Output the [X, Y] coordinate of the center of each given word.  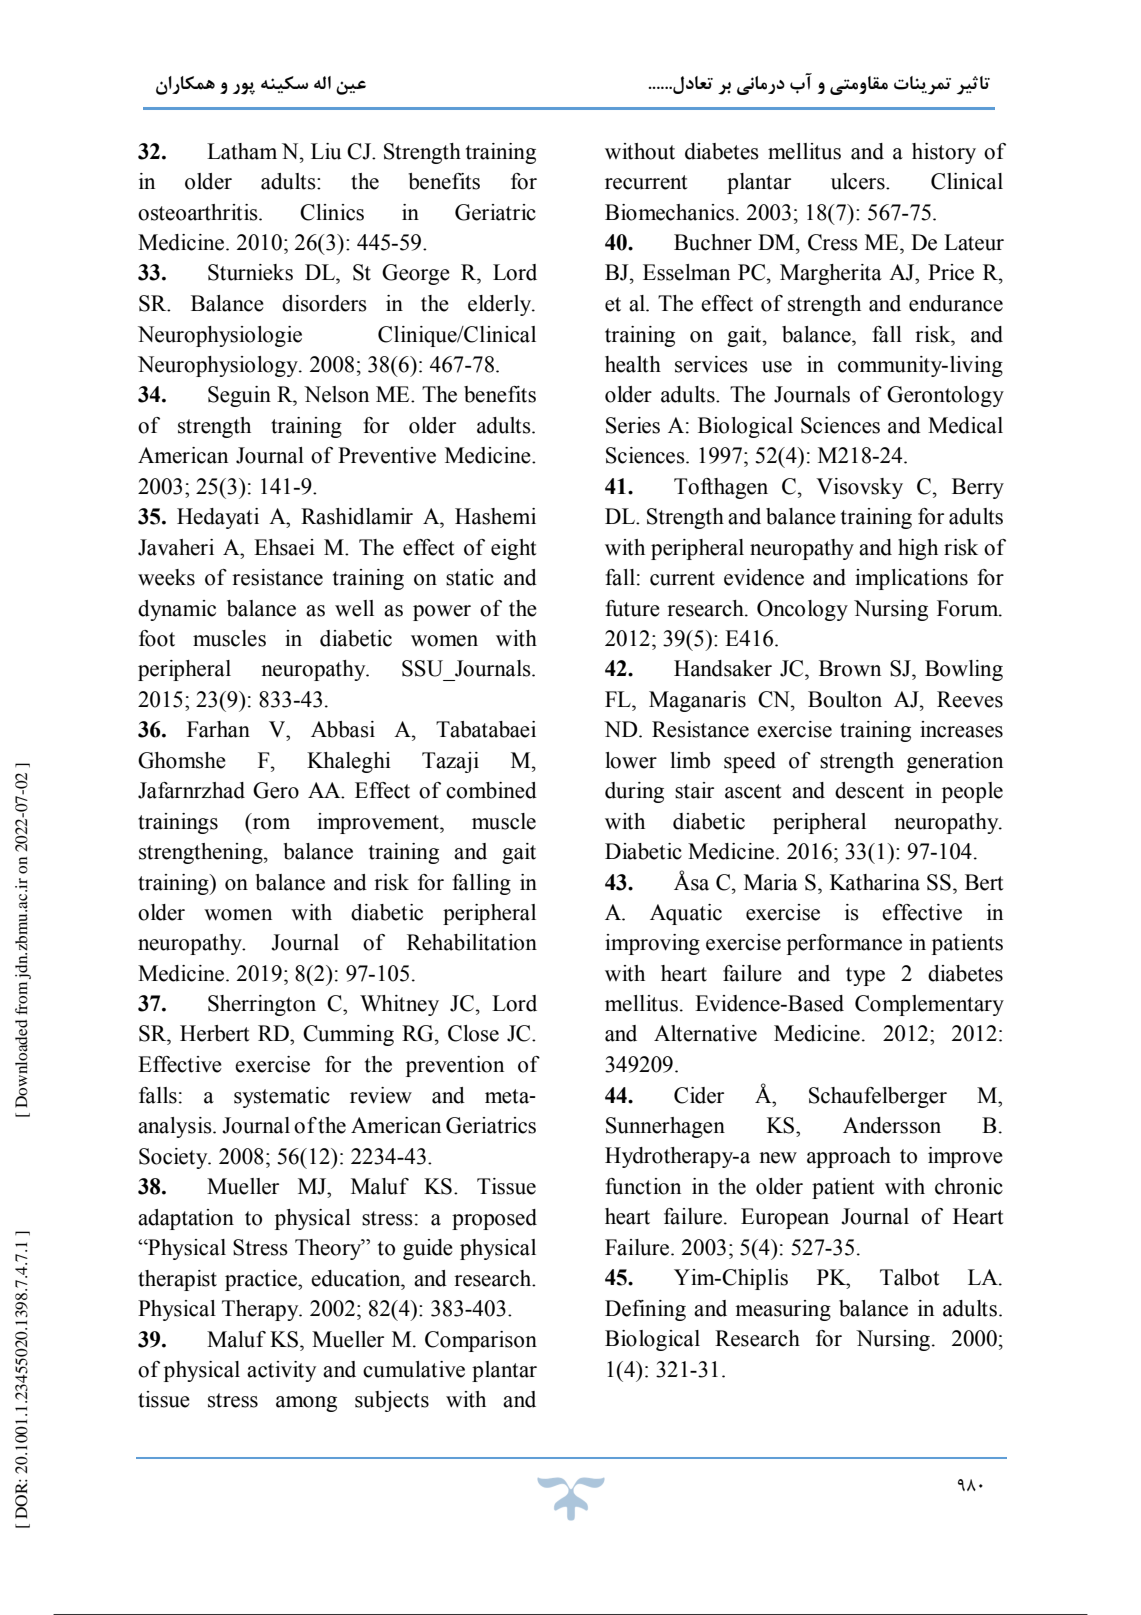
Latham [242, 151]
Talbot [910, 1277]
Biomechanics [669, 212]
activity [281, 1371]
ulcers [859, 181]
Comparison [481, 1341]
